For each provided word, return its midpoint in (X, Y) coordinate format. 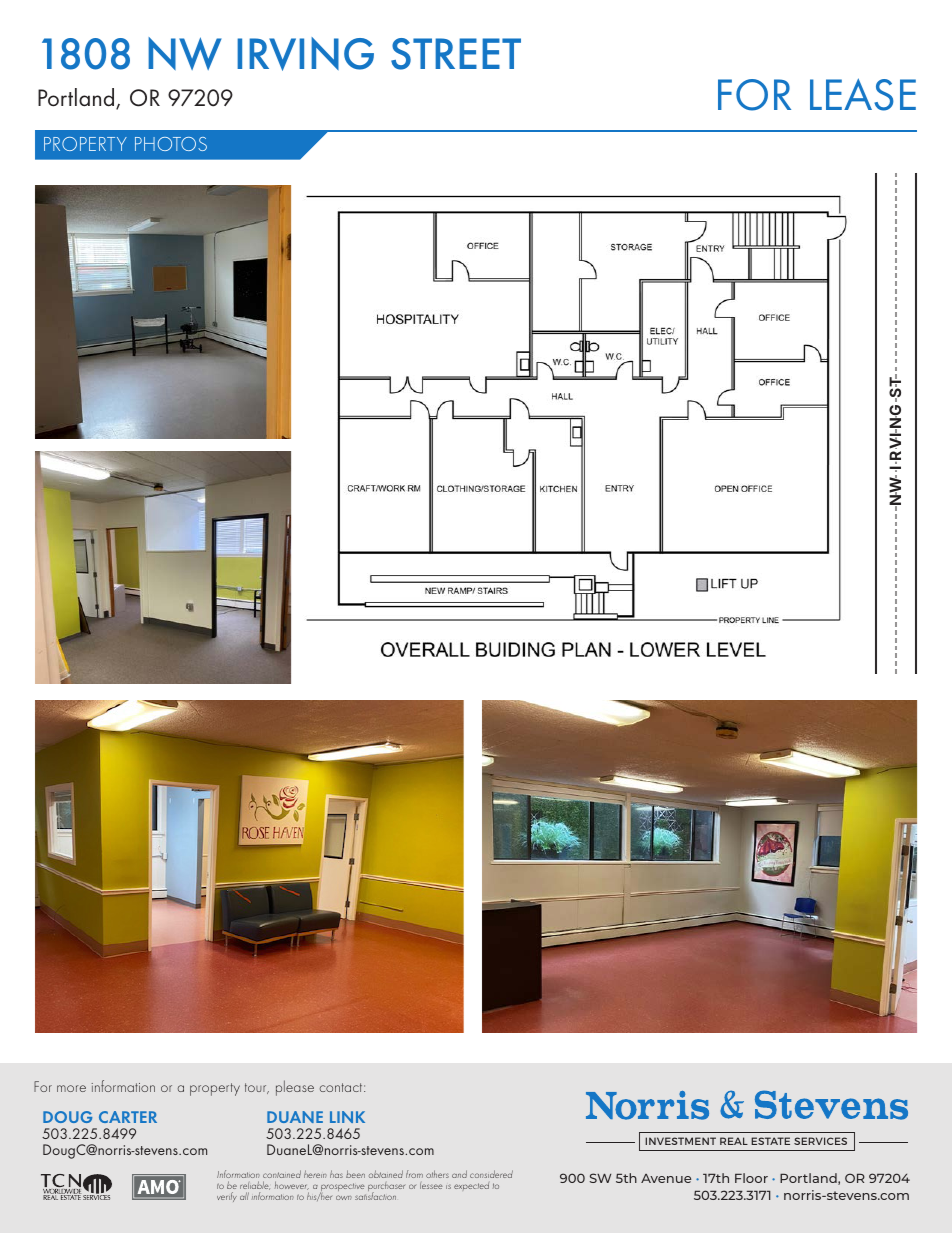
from (414, 1174)
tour (257, 1088)
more (71, 1088)
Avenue (666, 1178)
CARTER (128, 1117)
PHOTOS (171, 144)
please (295, 1088)
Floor (751, 1178)
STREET (456, 54)
